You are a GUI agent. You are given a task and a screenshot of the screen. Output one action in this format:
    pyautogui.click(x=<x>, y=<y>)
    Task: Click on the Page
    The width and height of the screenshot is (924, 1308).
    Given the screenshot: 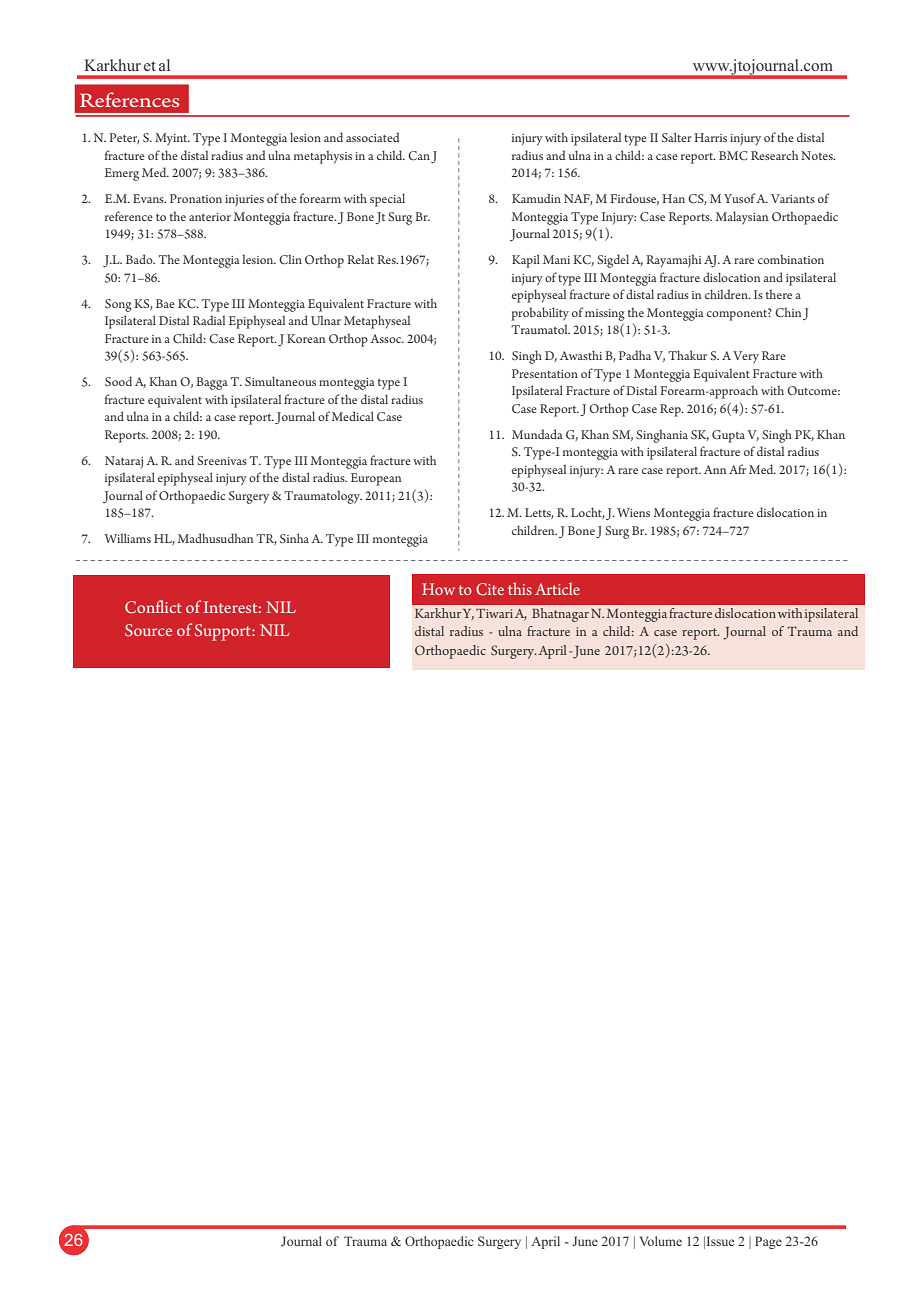 What is the action you would take?
    pyautogui.click(x=768, y=1242)
